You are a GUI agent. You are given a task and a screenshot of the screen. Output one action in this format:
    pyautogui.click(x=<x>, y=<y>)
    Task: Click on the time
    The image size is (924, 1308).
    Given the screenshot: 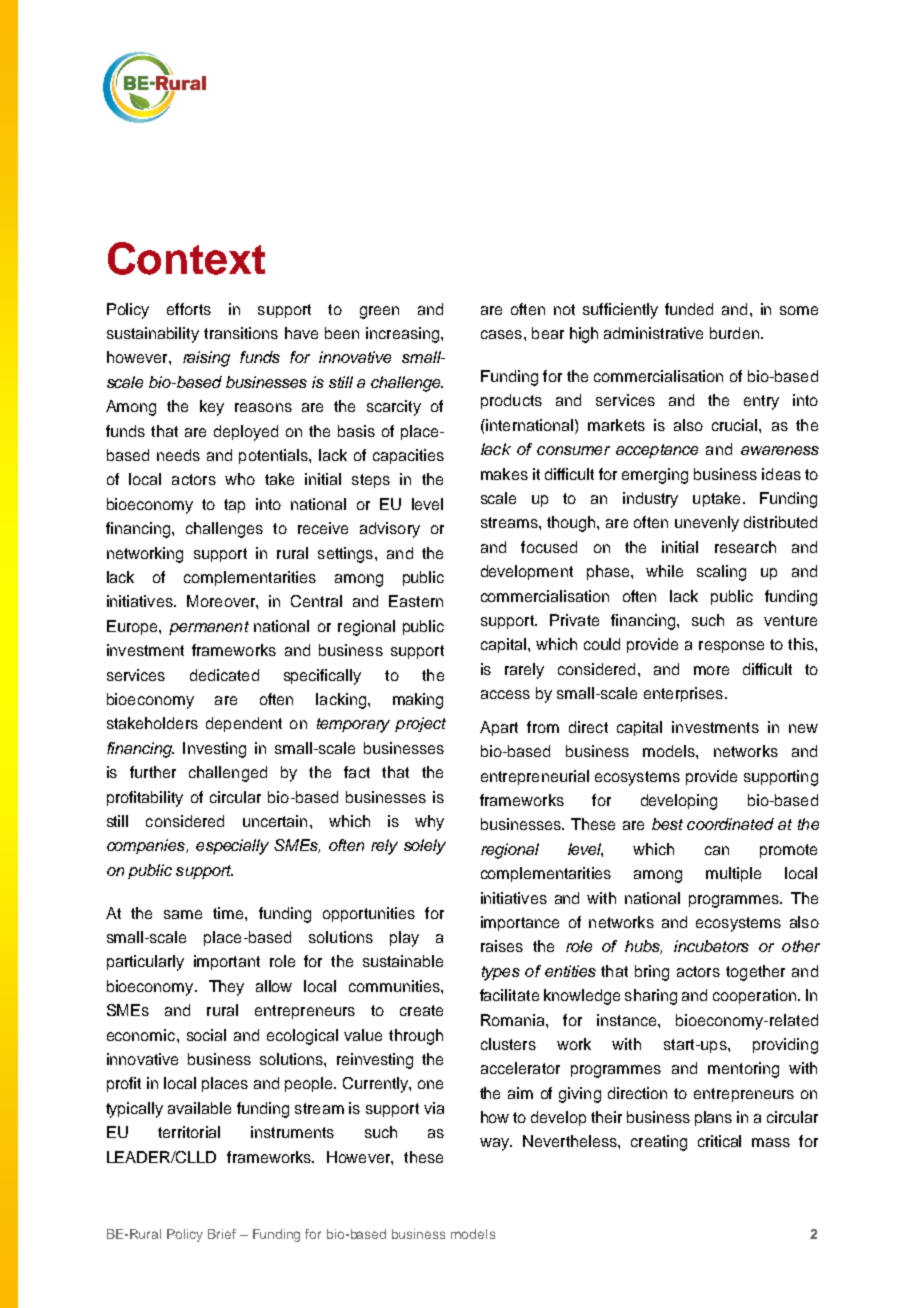 What is the action you would take?
    pyautogui.click(x=229, y=913)
